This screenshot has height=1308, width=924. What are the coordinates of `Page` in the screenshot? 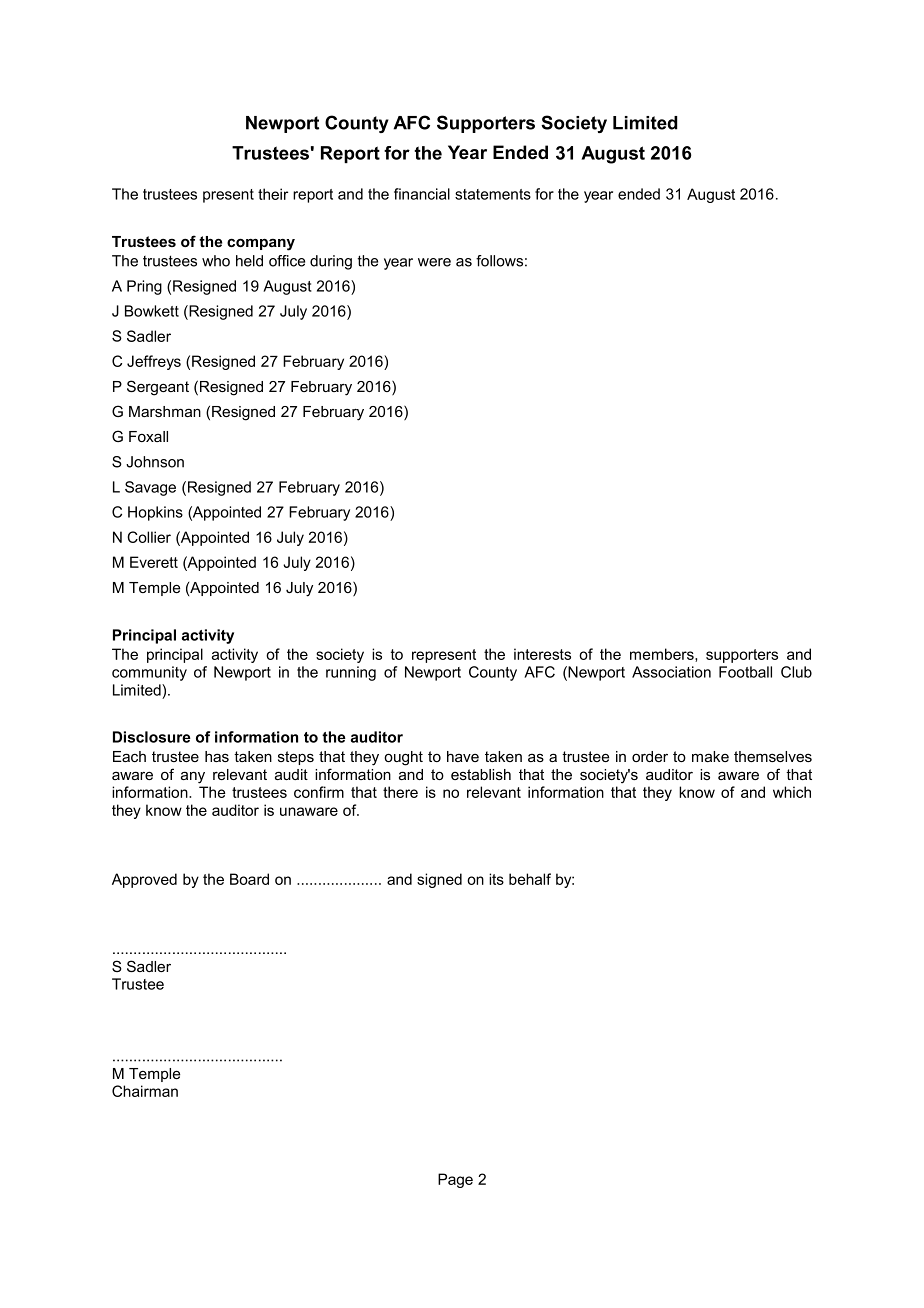 It's located at (455, 1180).
